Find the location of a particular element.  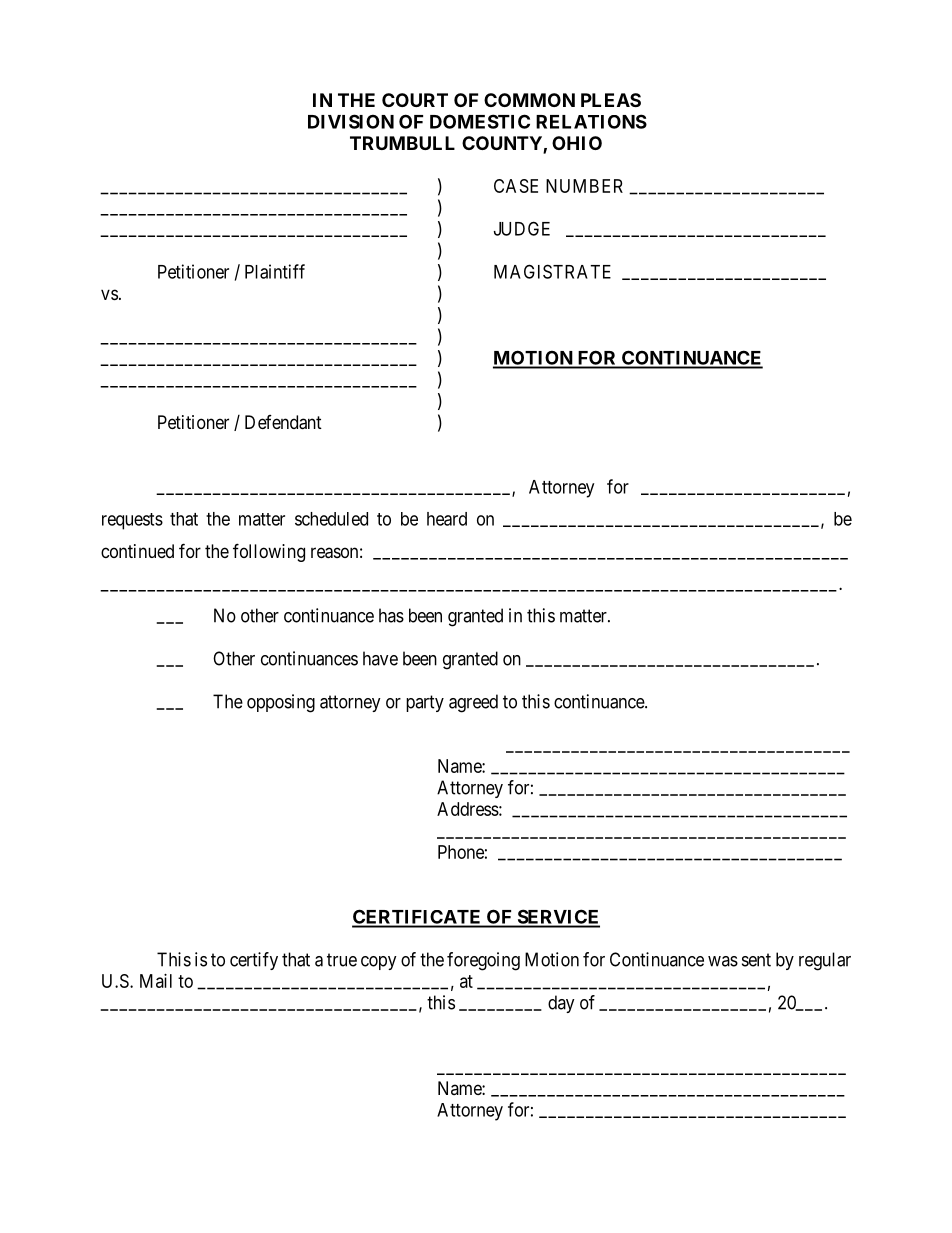

heard is located at coordinates (447, 519).
